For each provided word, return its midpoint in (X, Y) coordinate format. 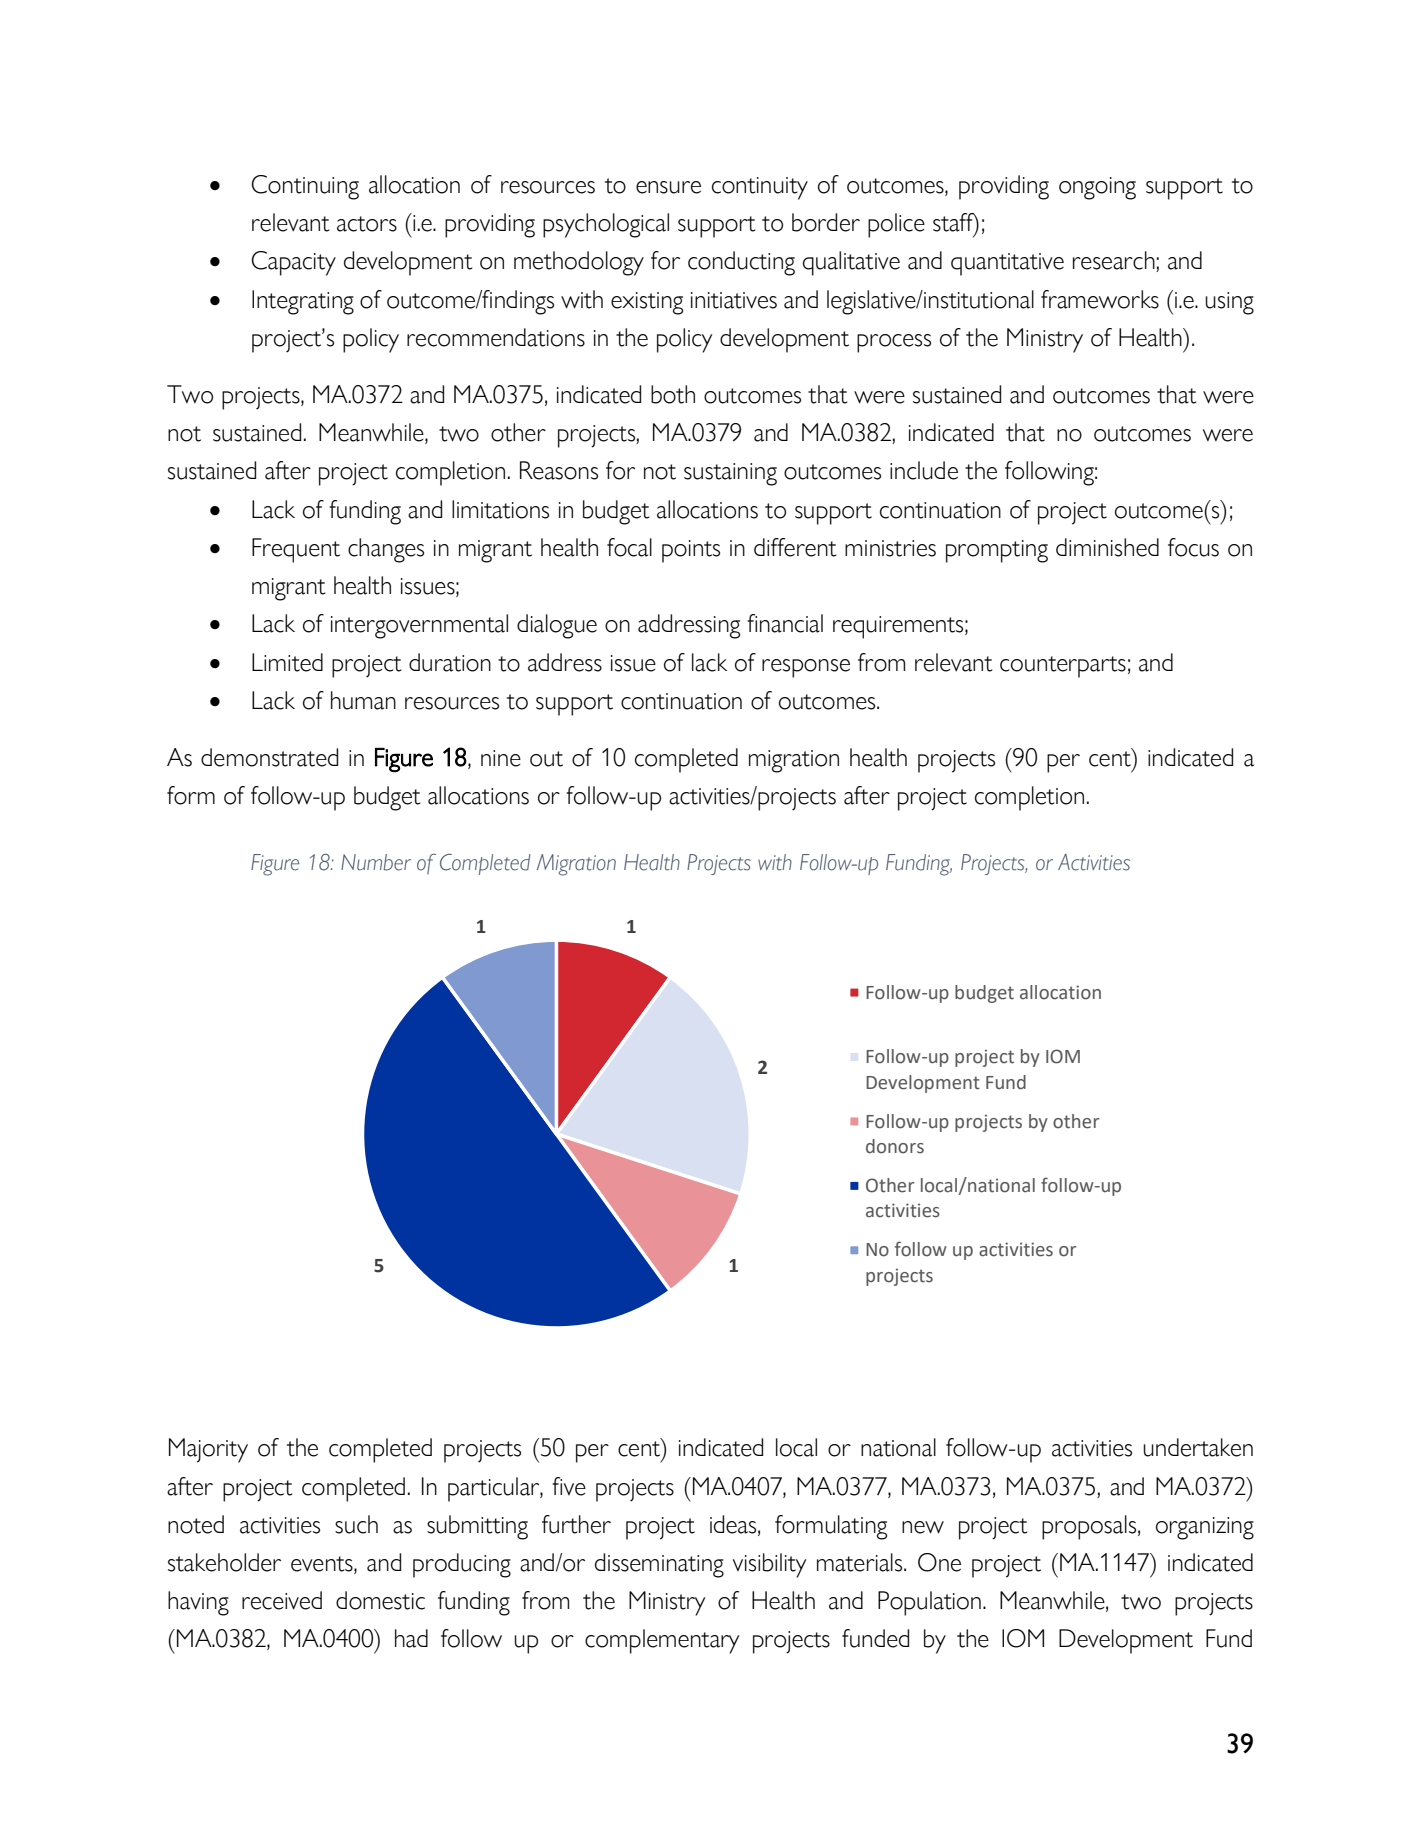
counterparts (1063, 667)
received (282, 1600)
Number (376, 862)
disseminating (659, 1565)
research (1115, 261)
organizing (1205, 1528)
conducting (741, 263)
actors (367, 224)
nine (501, 758)
